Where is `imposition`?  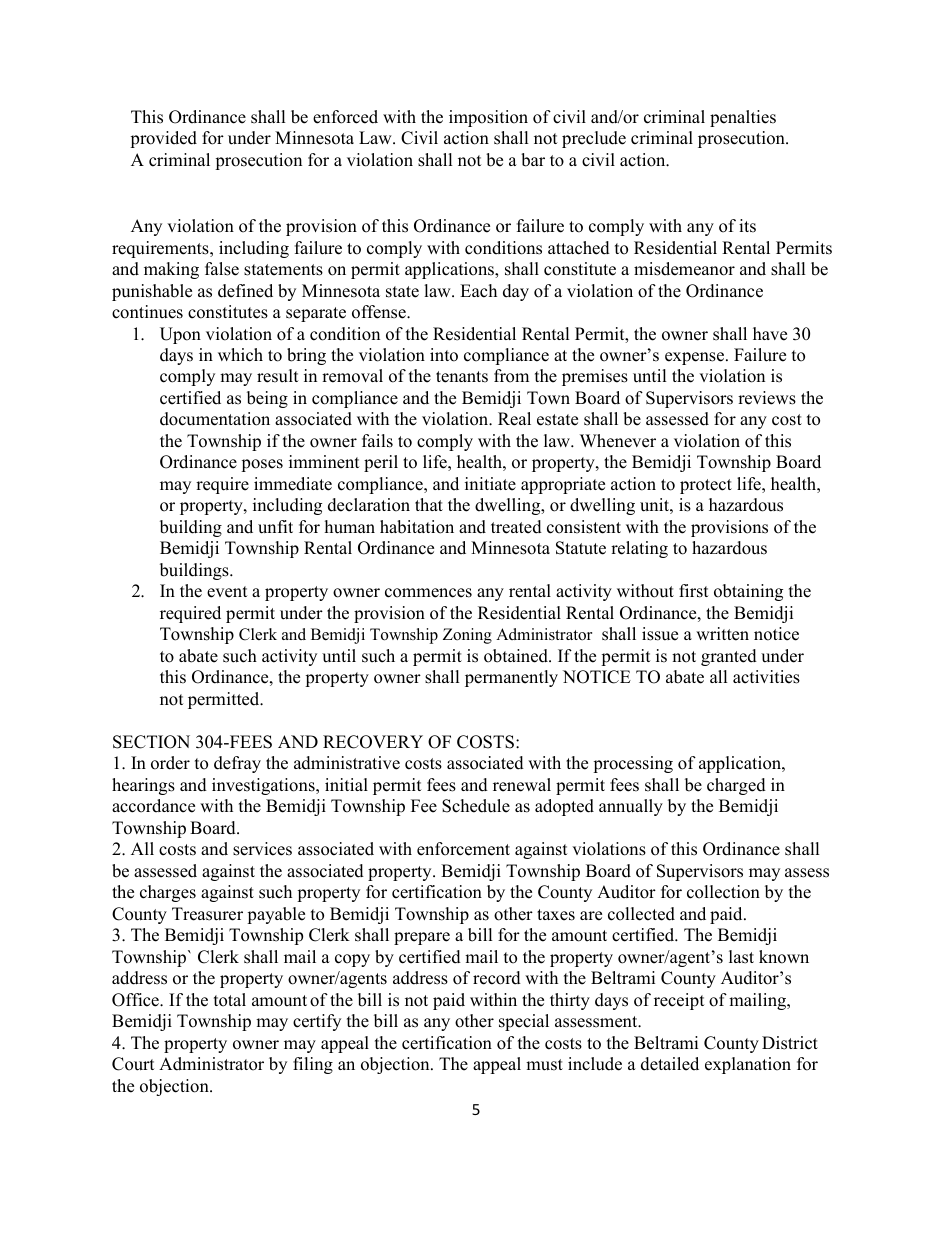 imposition is located at coordinates (488, 118).
